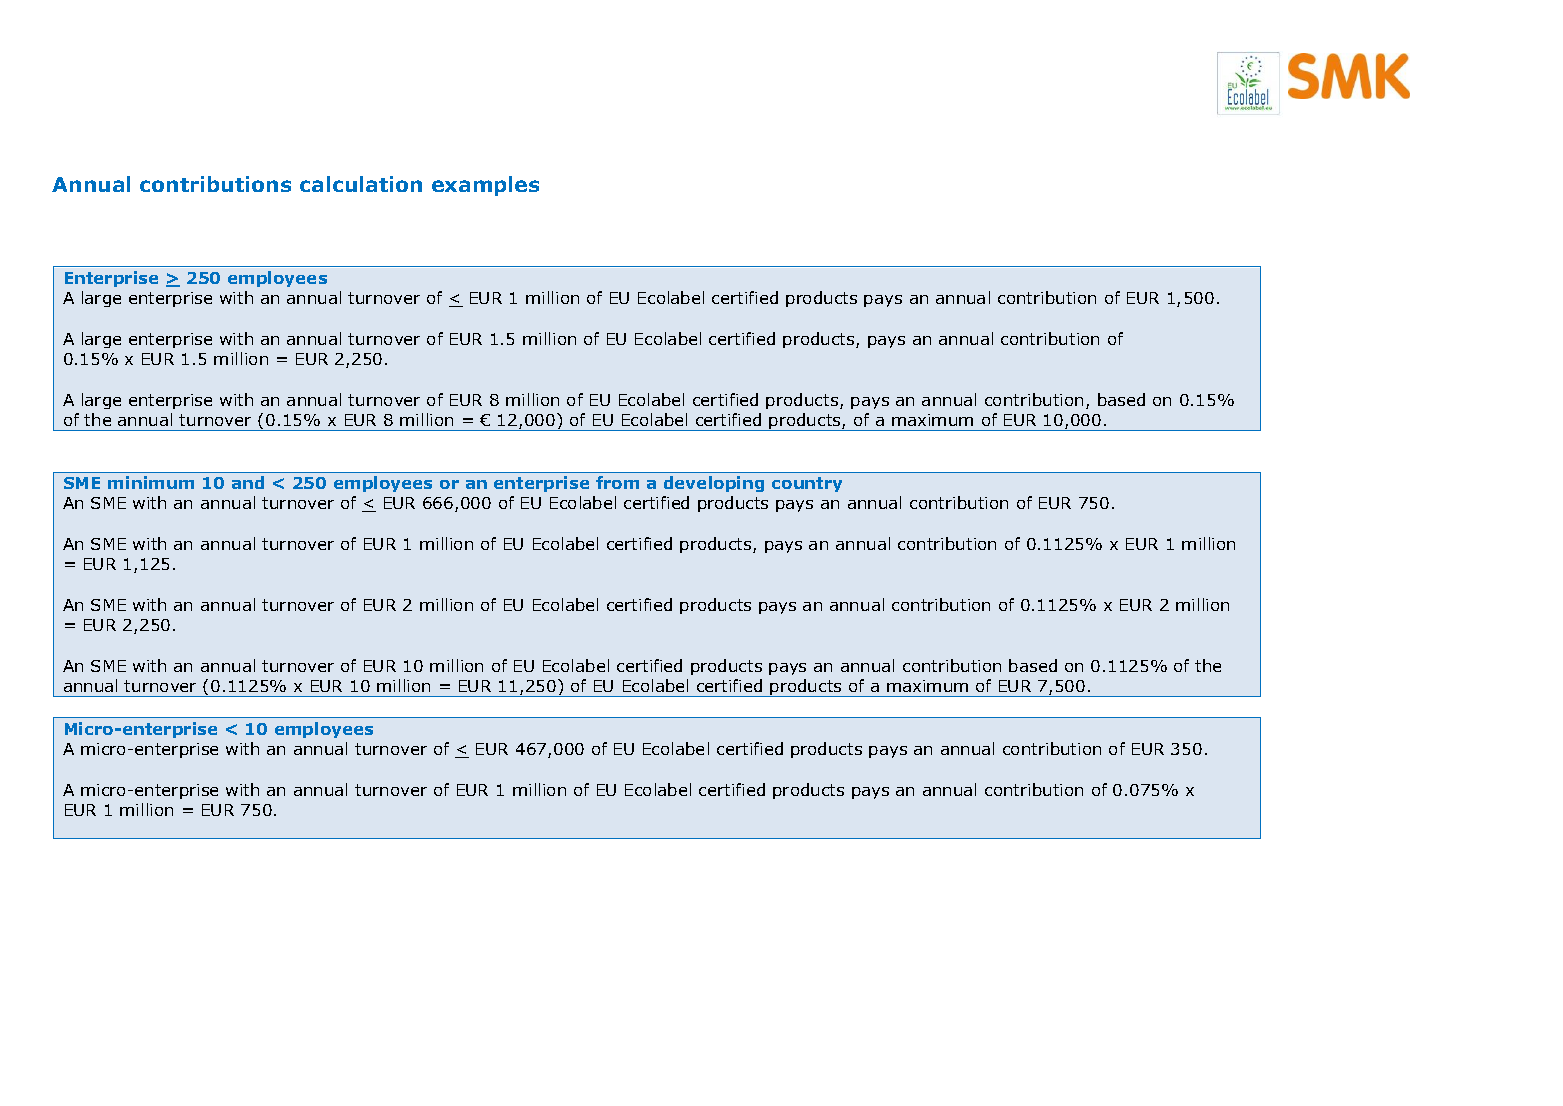 This screenshot has width=1563, height=1106. I want to click on from, so click(617, 482).
